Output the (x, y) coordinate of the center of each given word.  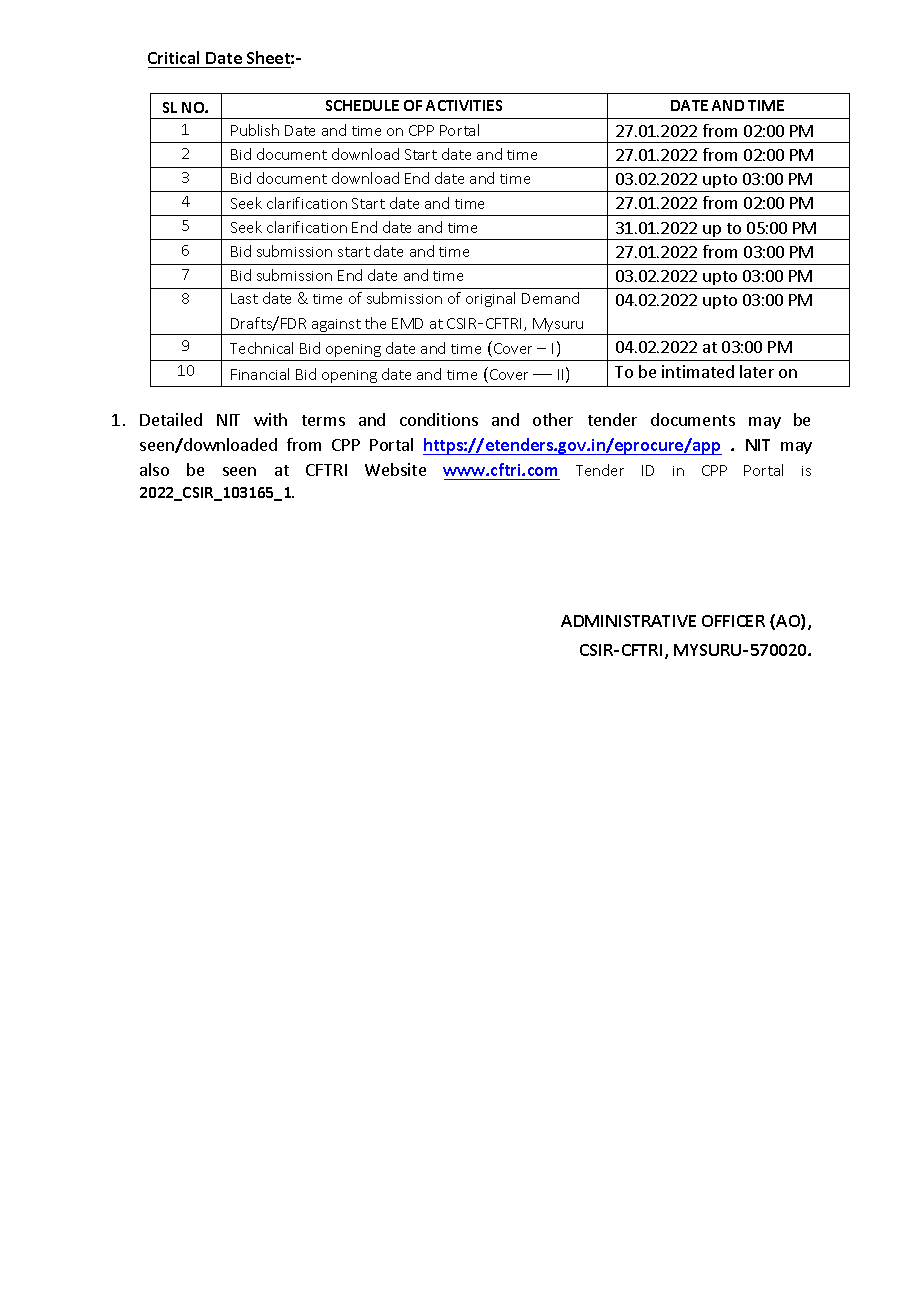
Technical (261, 348)
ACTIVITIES (464, 105)
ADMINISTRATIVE (628, 621)
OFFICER (733, 621)
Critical (173, 57)
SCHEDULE (362, 105)
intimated (698, 371)
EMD (407, 323)
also (154, 469)
